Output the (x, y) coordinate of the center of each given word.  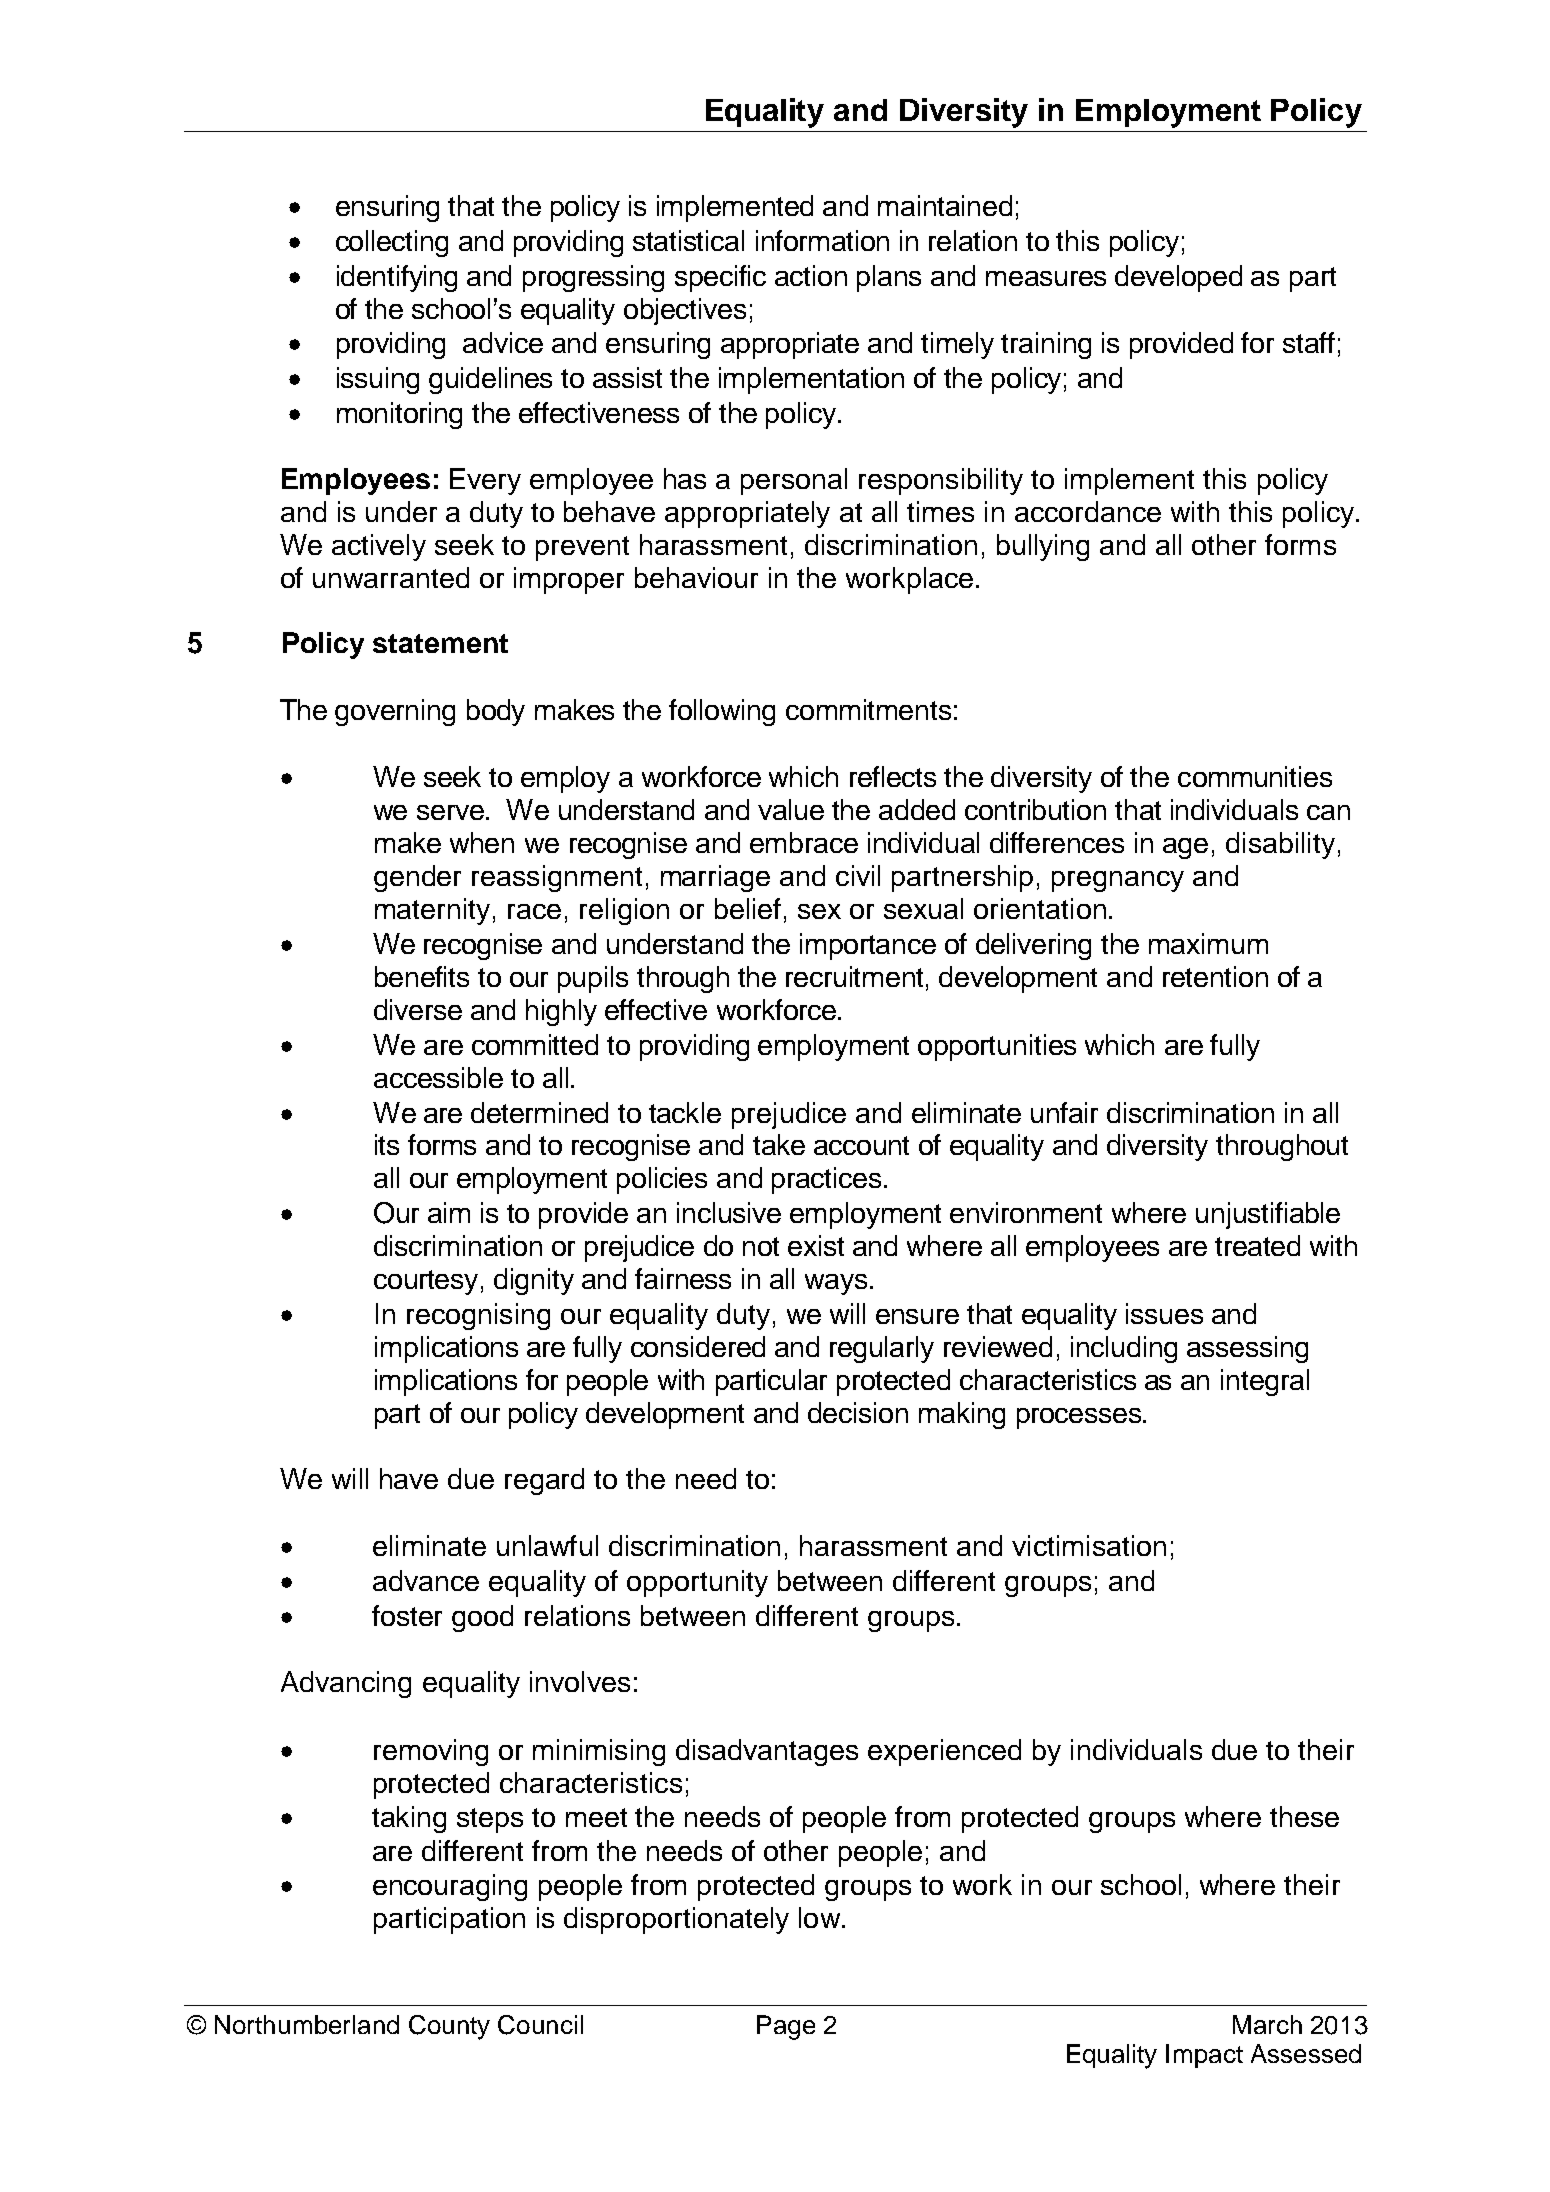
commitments (868, 709)
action (811, 275)
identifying (397, 278)
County (449, 2027)
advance (426, 1580)
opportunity (697, 1583)
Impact (1204, 2056)
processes (1080, 1418)
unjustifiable (1268, 1215)
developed (1178, 278)
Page (786, 2027)
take (779, 1144)
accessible (438, 1077)
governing (395, 712)
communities (1255, 776)
